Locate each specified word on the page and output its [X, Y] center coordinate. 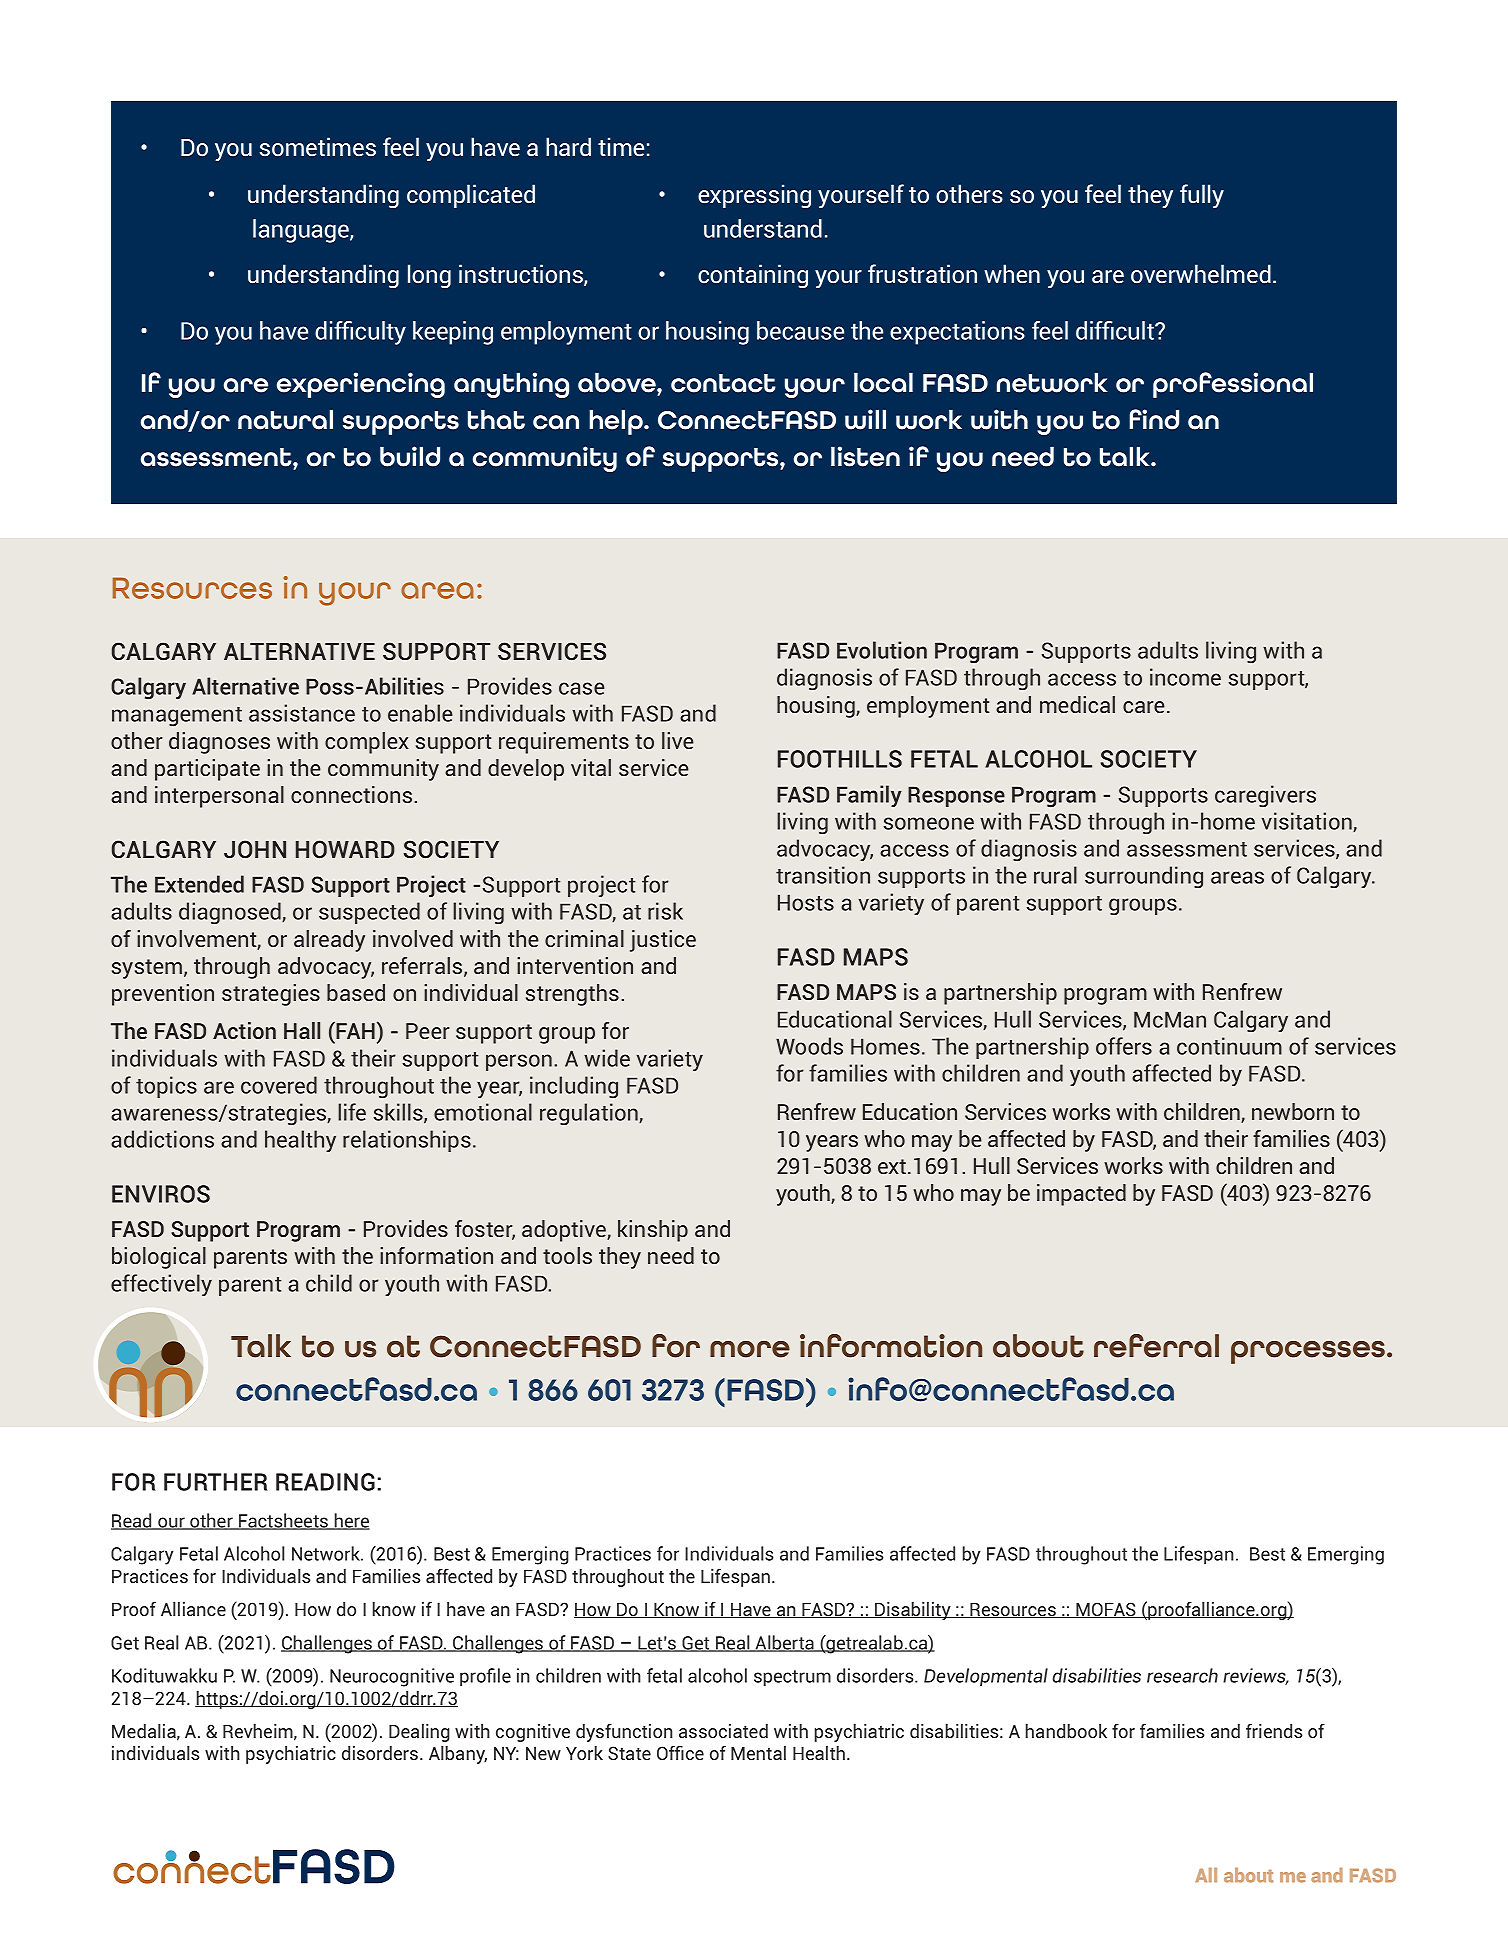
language [302, 231]
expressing [754, 196]
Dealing [419, 1733]
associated [723, 1731]
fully [1202, 196]
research [1182, 1675]
